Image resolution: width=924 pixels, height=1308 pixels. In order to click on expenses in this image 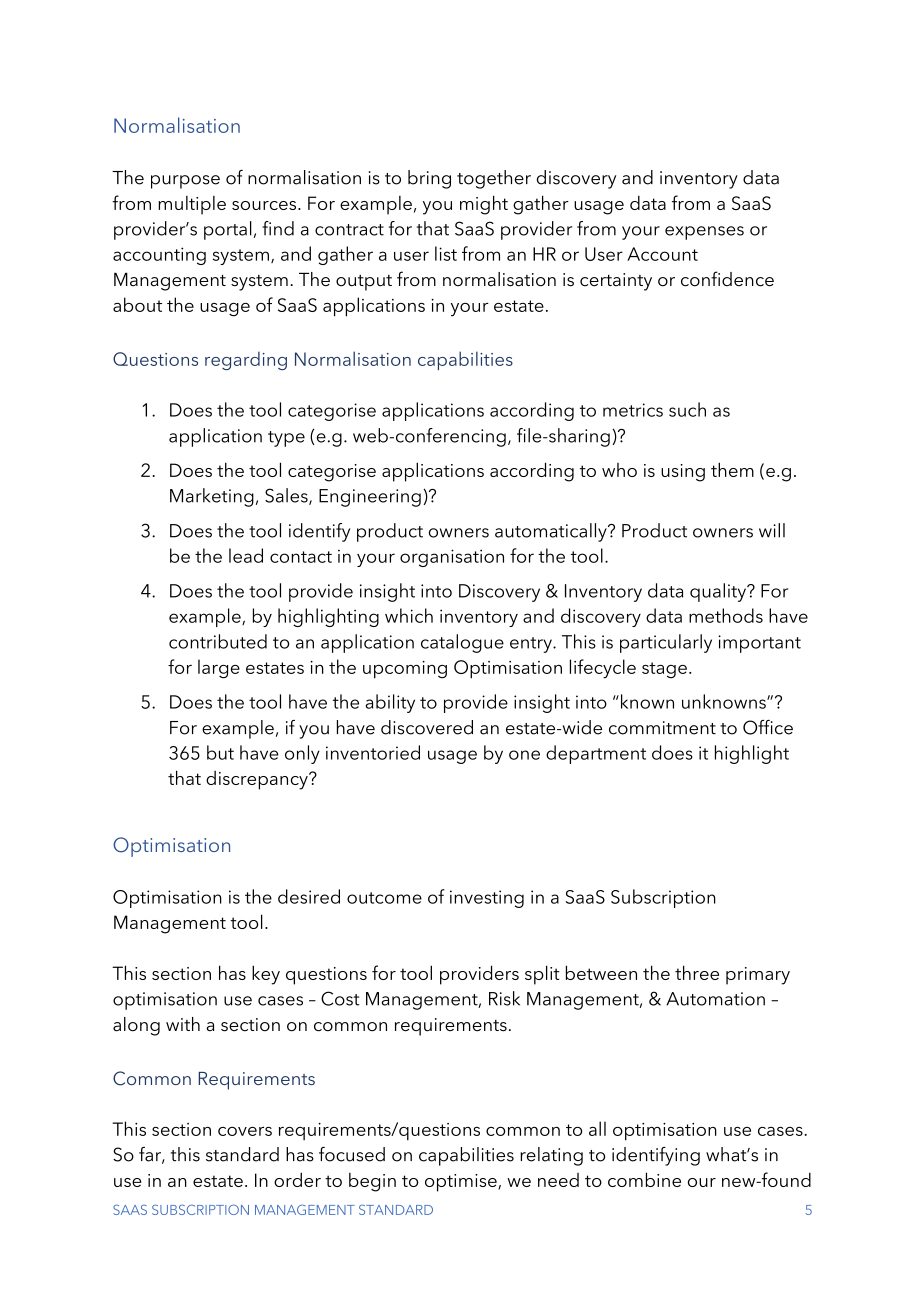, I will do `click(704, 233)`.
